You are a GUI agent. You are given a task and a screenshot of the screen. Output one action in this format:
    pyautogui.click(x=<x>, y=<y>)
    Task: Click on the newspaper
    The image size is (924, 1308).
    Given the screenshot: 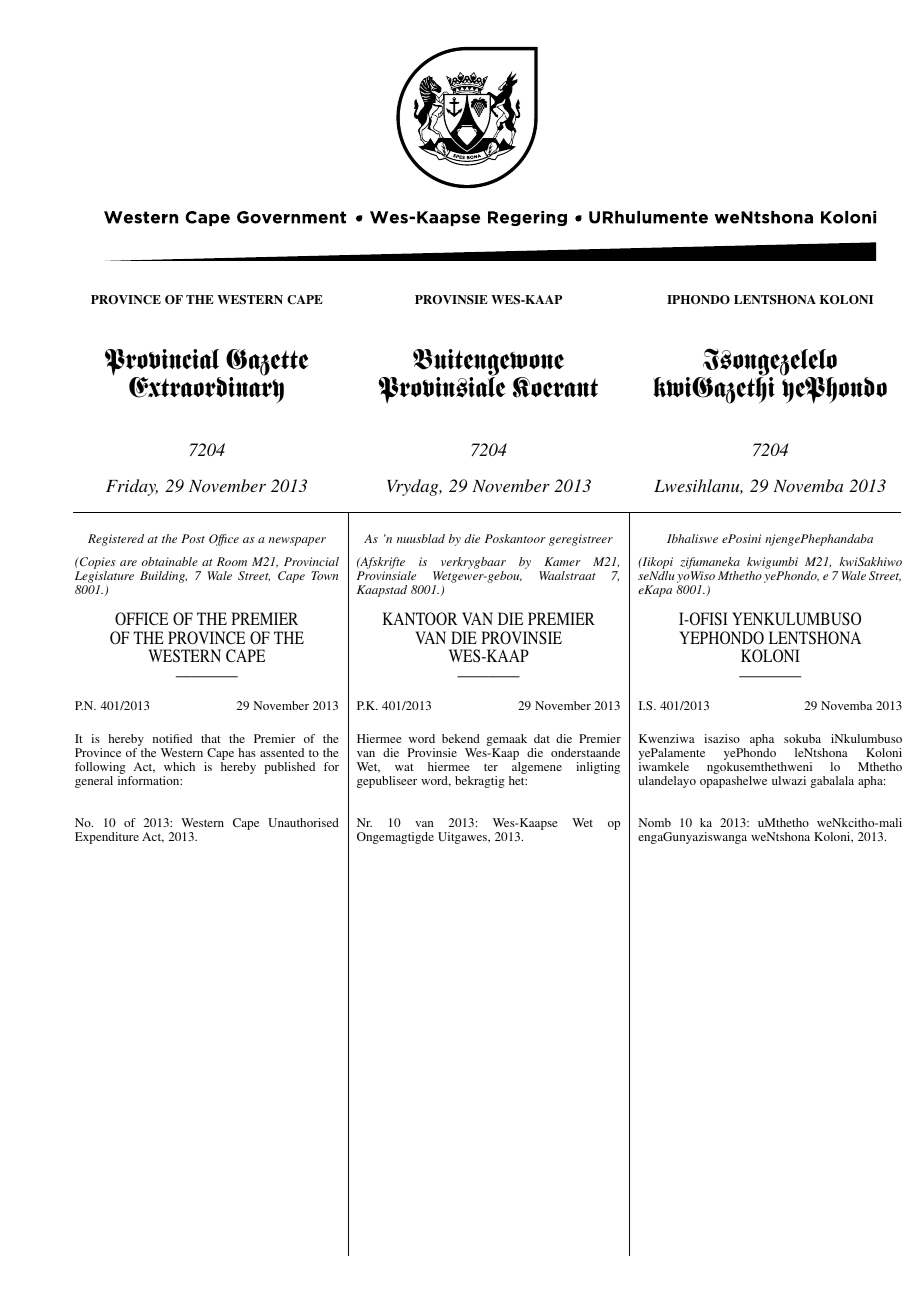 What is the action you would take?
    pyautogui.click(x=297, y=541)
